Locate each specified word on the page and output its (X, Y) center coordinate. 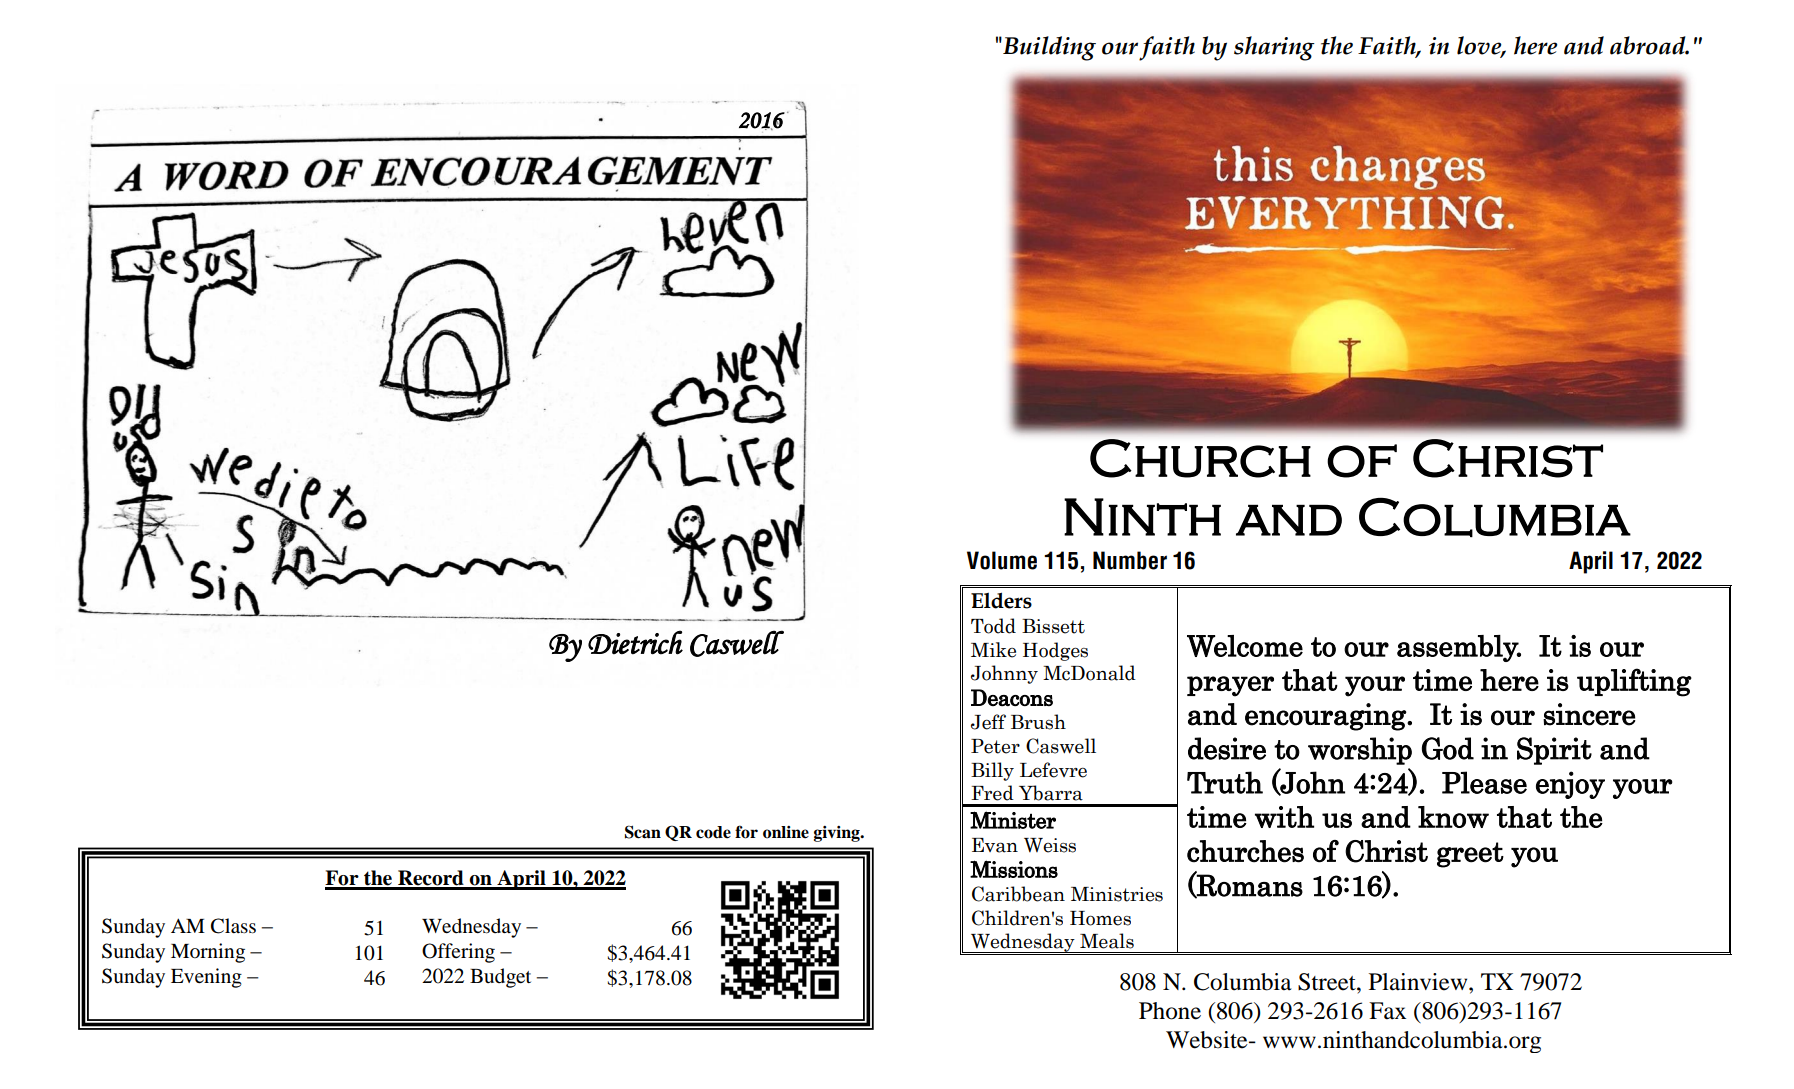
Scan (643, 832)
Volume (1002, 560)
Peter (995, 746)
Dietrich (635, 642)
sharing (1274, 48)
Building (1048, 48)
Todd (993, 626)
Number (1130, 560)
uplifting (1634, 682)
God (1448, 748)
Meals (1107, 941)
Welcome (1245, 646)
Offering (458, 953)
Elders (1001, 600)
